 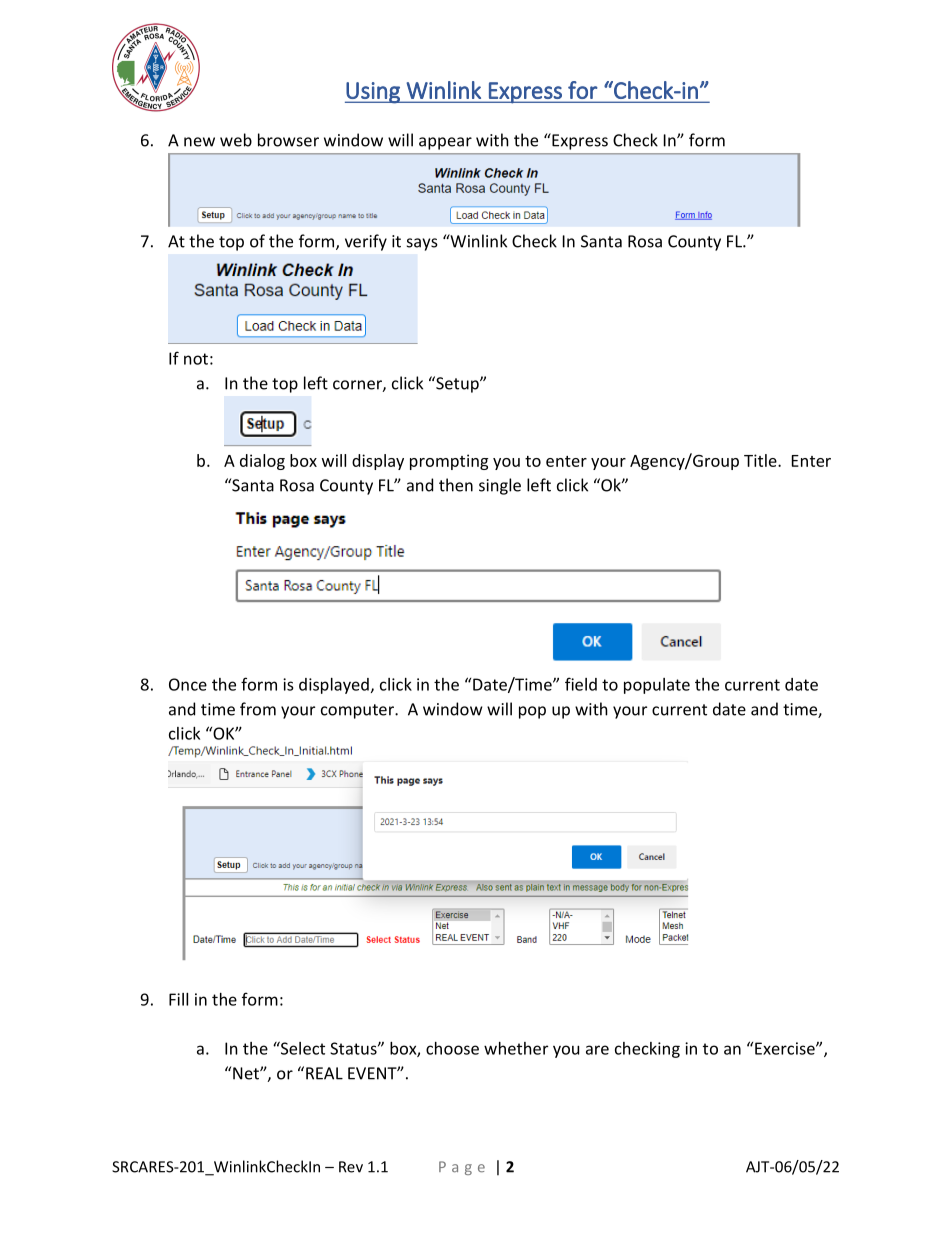 What do you see at coordinates (236, 140) in the screenshot?
I see `web` at bounding box center [236, 140].
